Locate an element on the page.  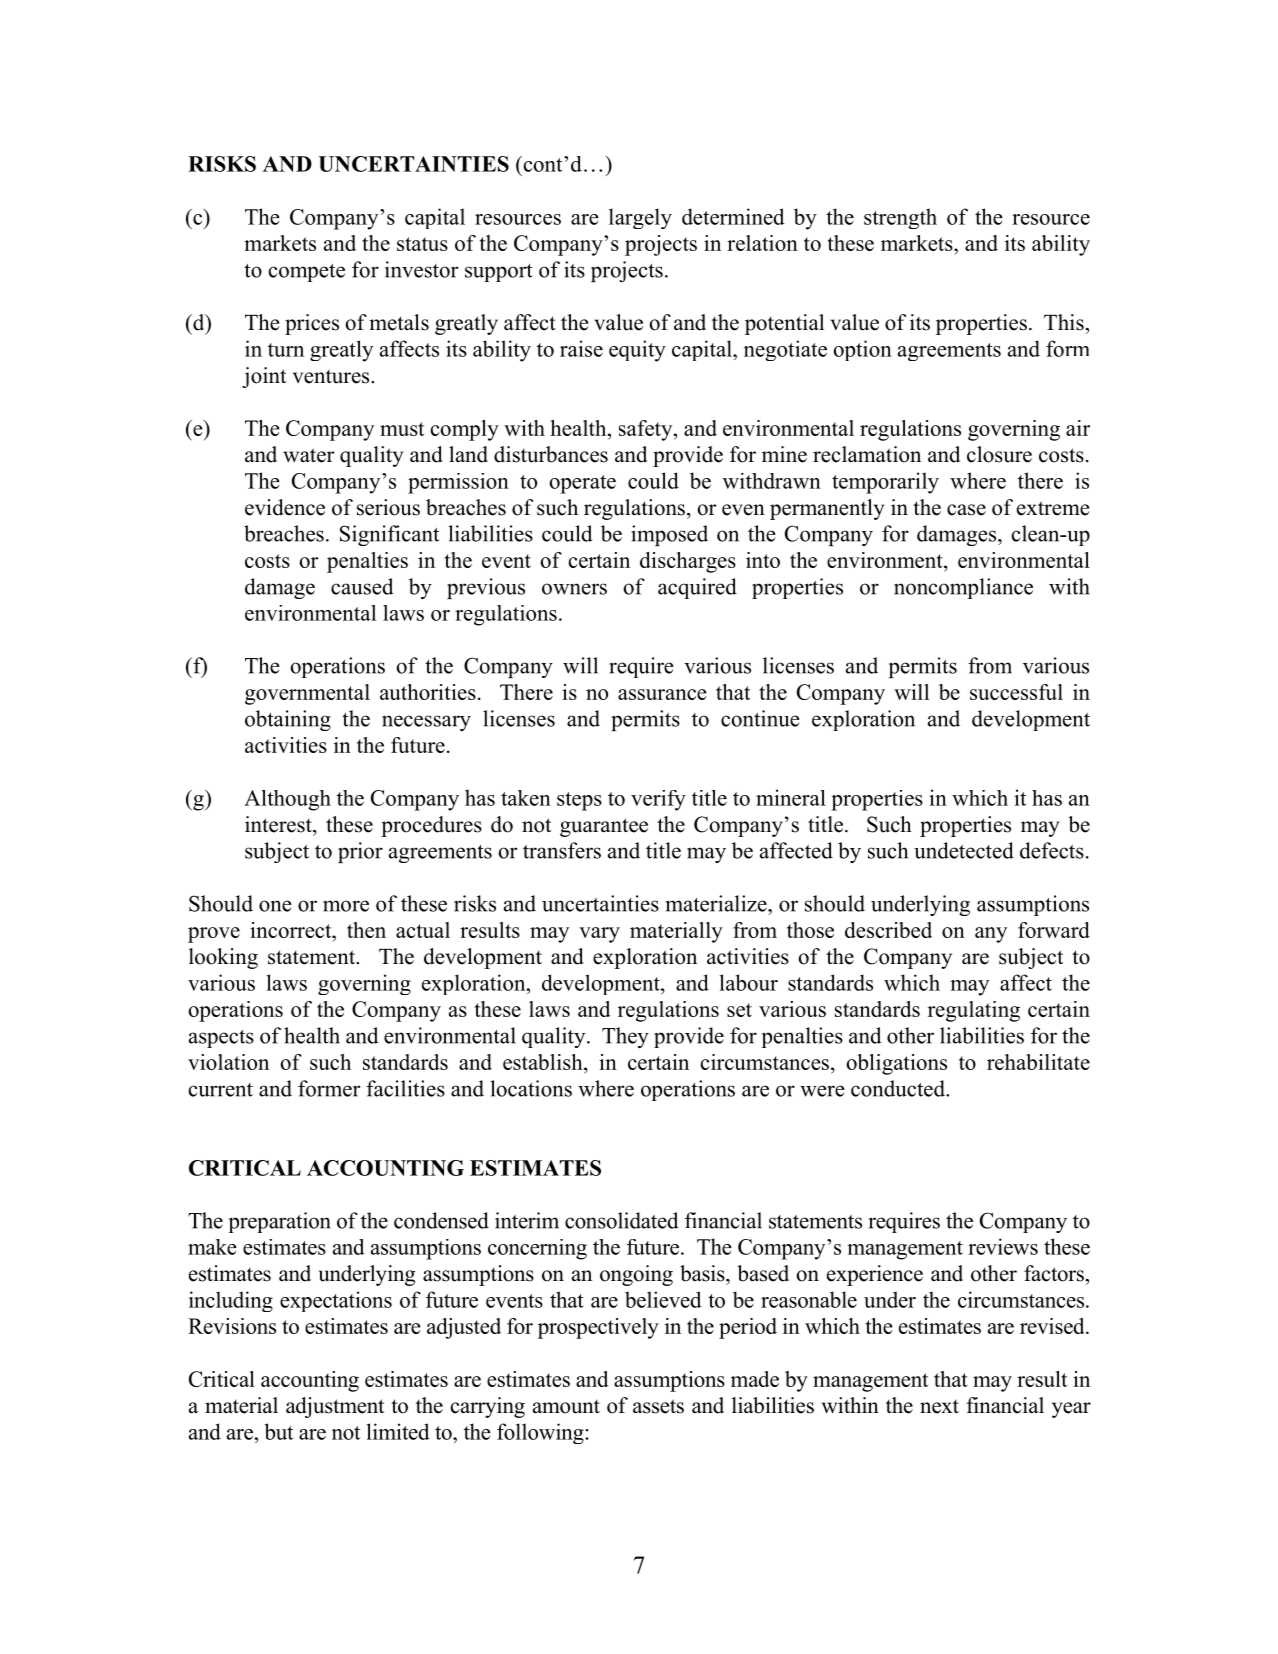
conducted is located at coordinates (899, 1088).
